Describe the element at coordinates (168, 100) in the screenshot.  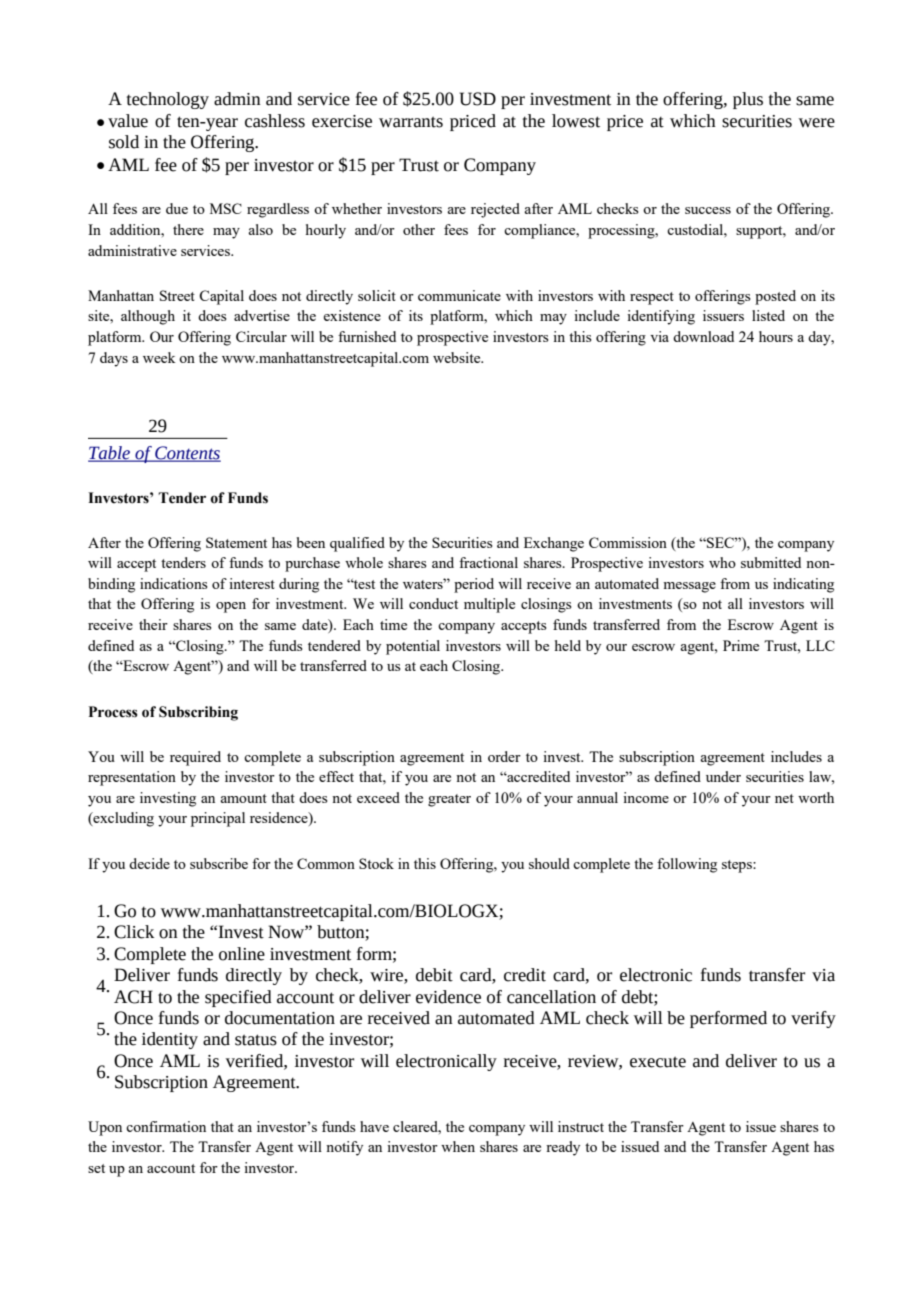
I see `technology` at that location.
